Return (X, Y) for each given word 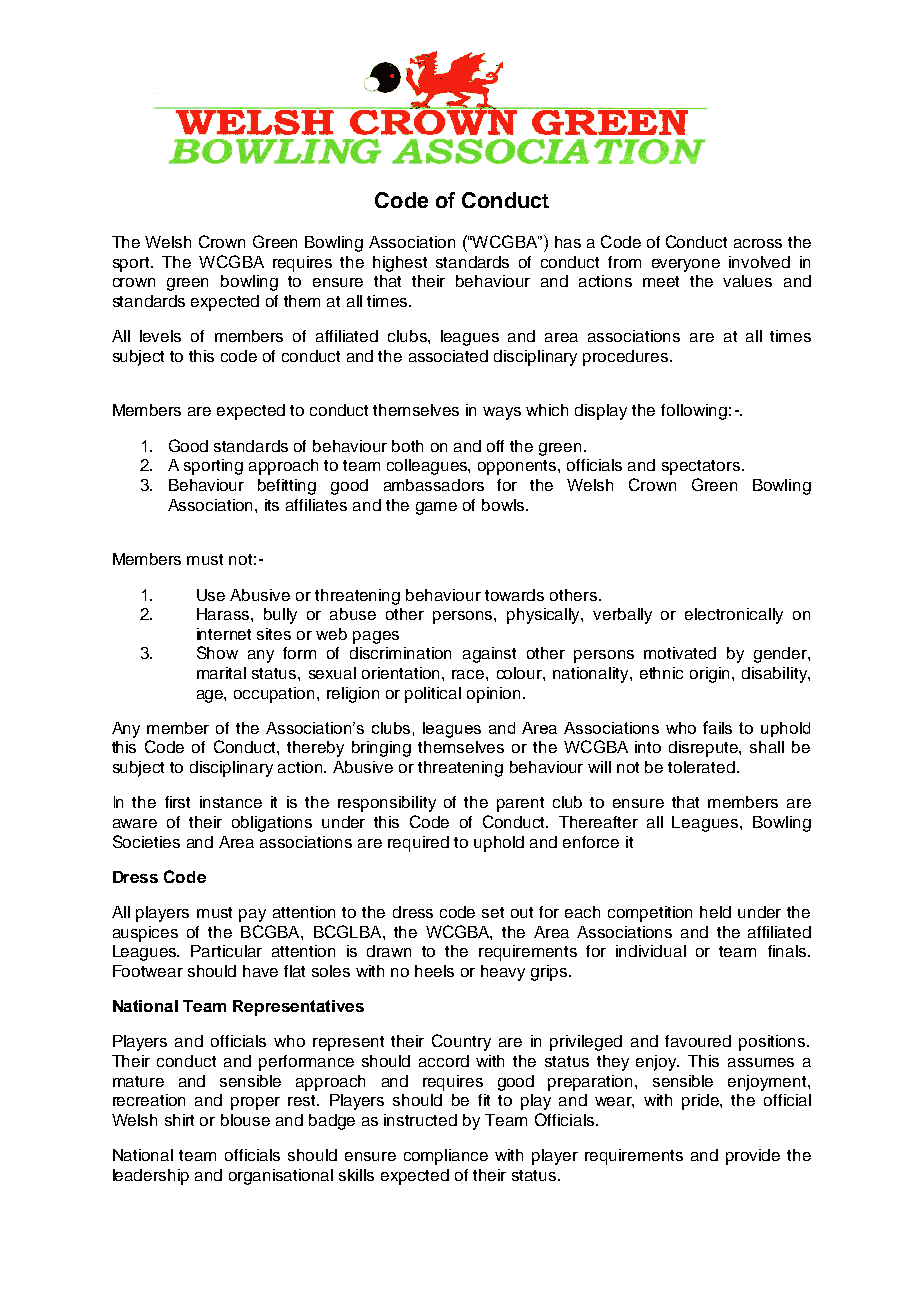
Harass (224, 614)
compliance (446, 1157)
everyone (686, 265)
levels (160, 336)
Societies (146, 841)
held (715, 912)
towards (514, 595)
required (418, 844)
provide (753, 1157)
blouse (245, 1120)
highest (400, 264)
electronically (734, 616)
